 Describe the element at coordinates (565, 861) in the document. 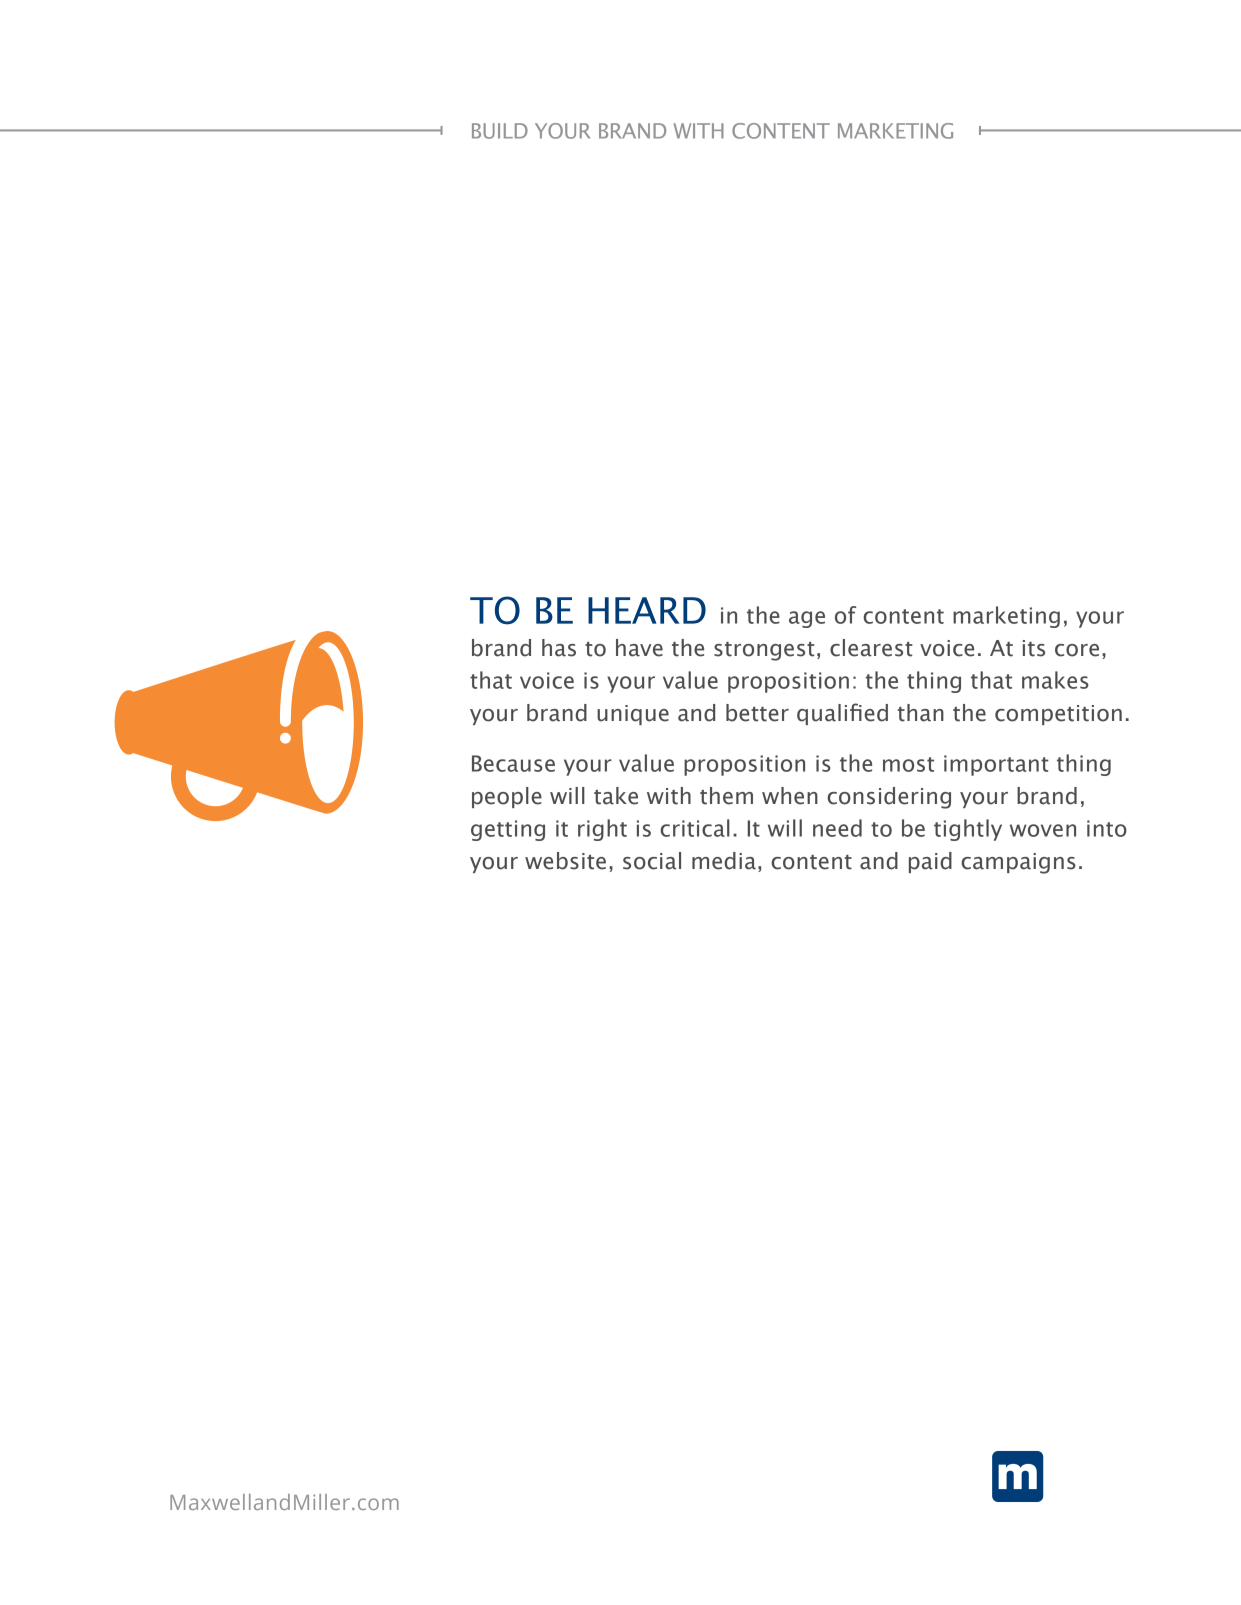

I see `website` at that location.
